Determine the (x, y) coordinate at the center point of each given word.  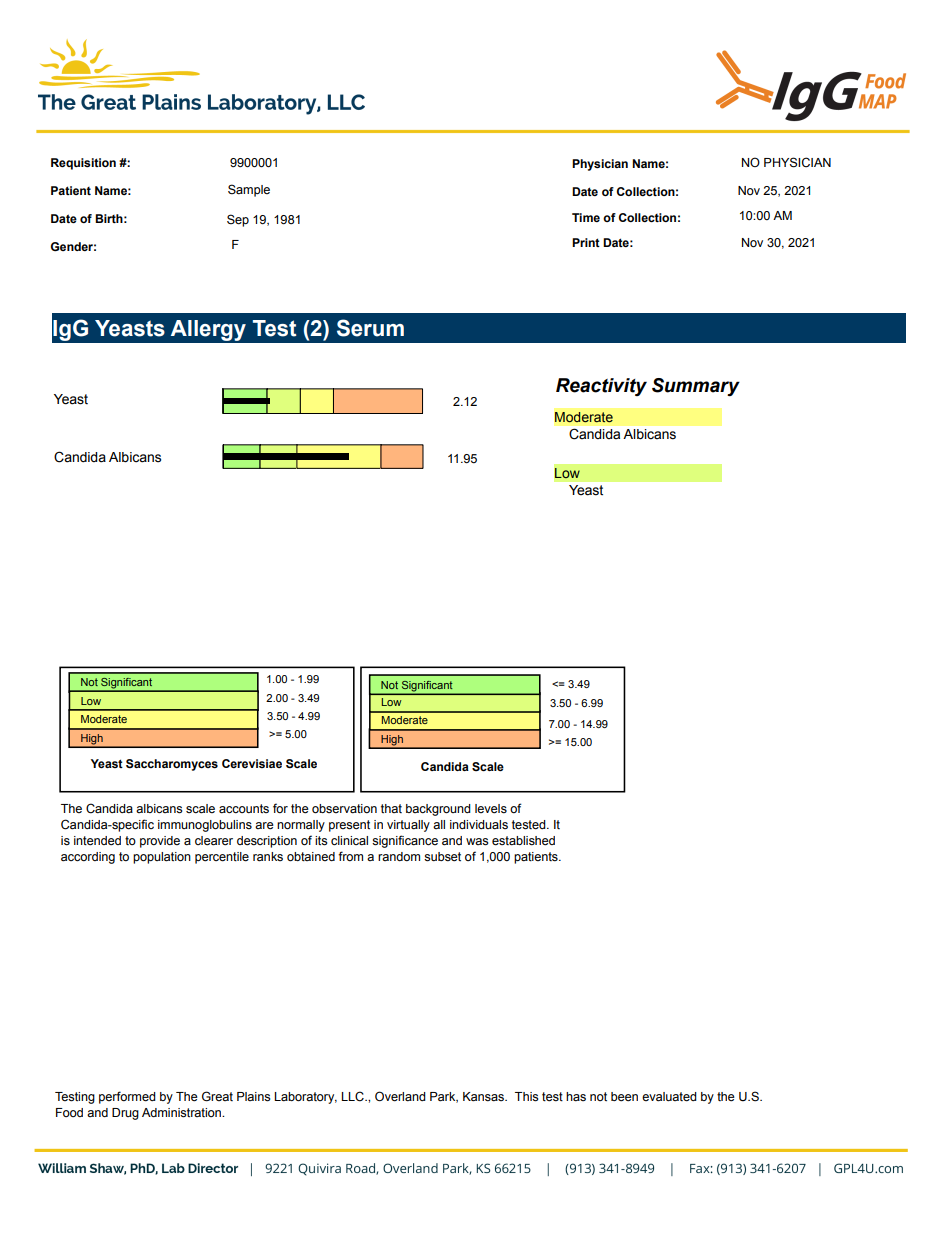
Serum (370, 328)
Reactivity (601, 387)
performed (127, 1097)
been (624, 1097)
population (162, 858)
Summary (696, 387)
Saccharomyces (172, 765)
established (523, 841)
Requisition (83, 164)
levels (491, 809)
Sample (249, 190)
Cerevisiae (252, 763)
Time (586, 217)
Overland (400, 1096)
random (399, 856)
